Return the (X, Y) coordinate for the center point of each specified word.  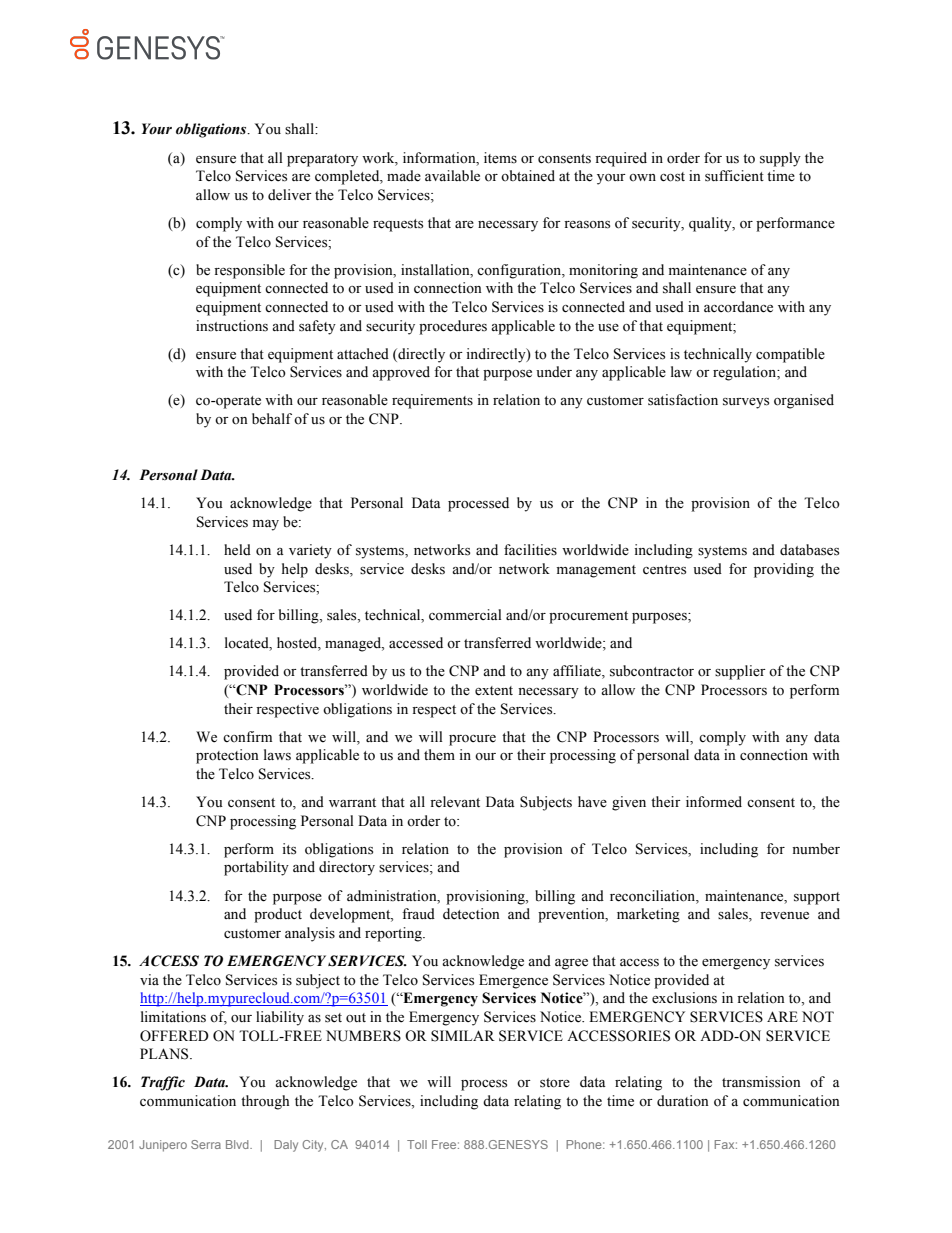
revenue (784, 916)
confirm (247, 736)
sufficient (734, 176)
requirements (432, 401)
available (452, 176)
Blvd (238, 1144)
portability (256, 868)
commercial (465, 615)
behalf (272, 419)
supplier (740, 672)
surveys (746, 403)
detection (471, 914)
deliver (290, 195)
